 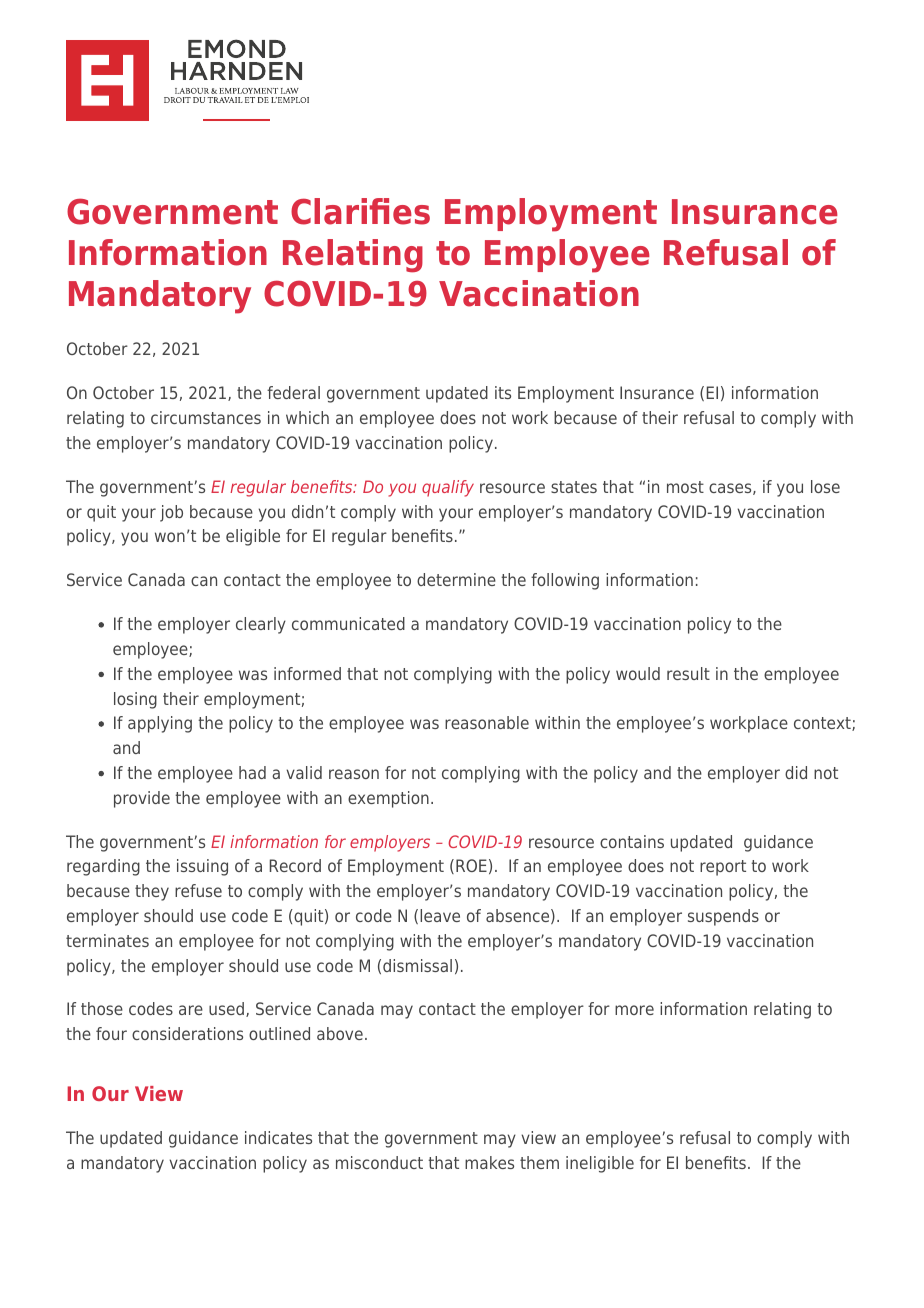 I want to click on clearly, so click(x=261, y=625).
